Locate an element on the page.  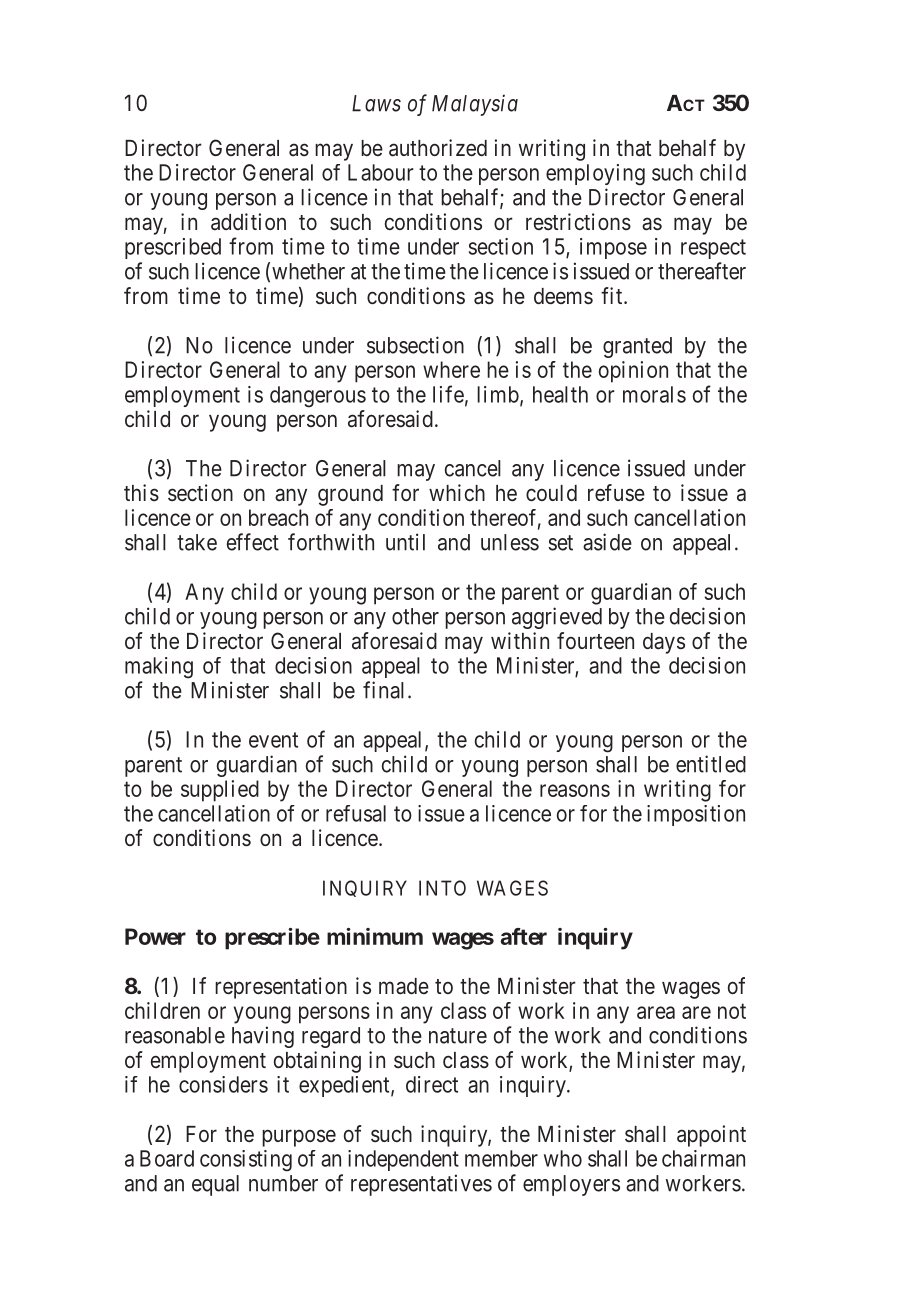
other is located at coordinates (415, 616).
